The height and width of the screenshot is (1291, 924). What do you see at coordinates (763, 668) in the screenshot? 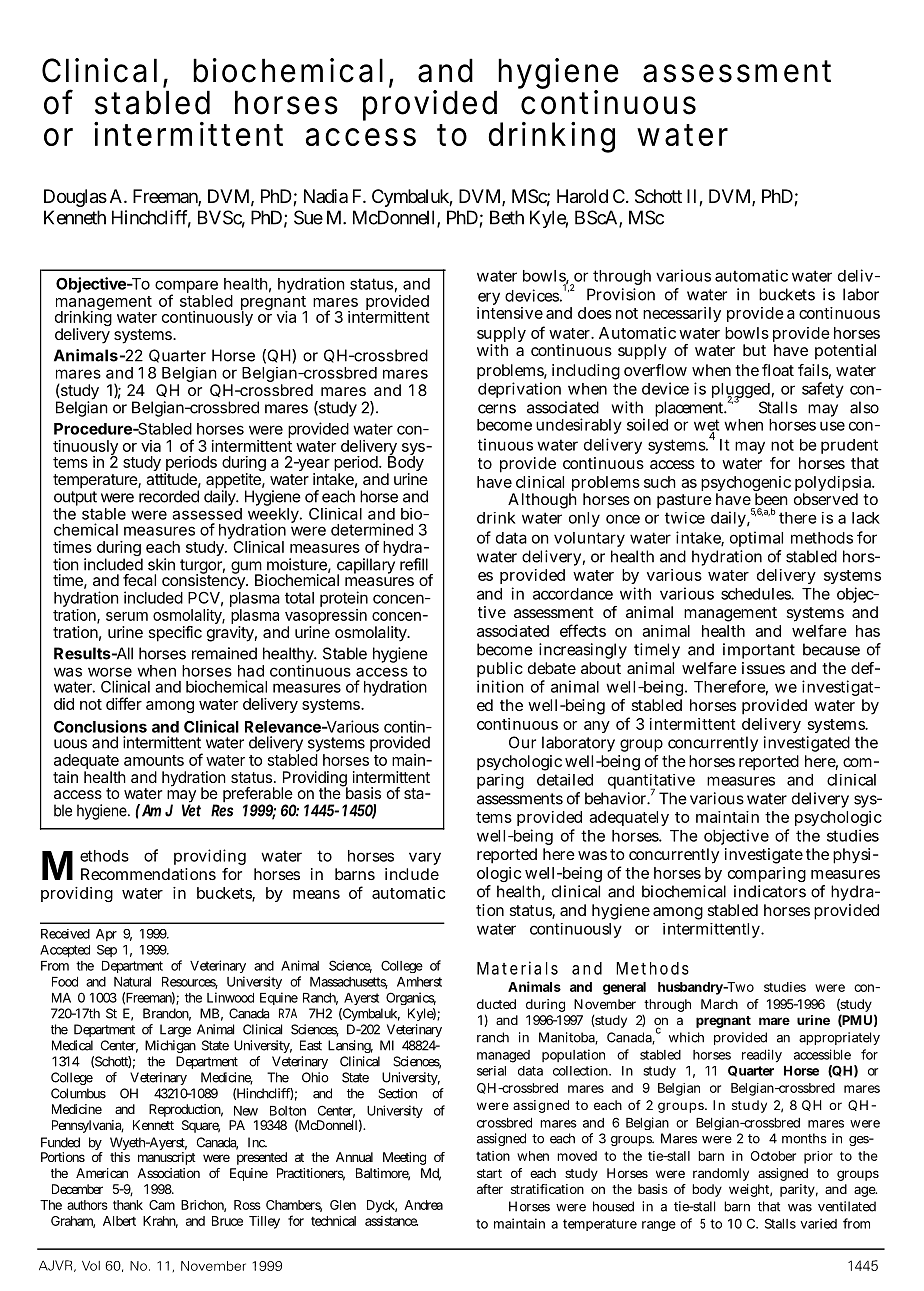
I see `issues` at bounding box center [763, 668].
